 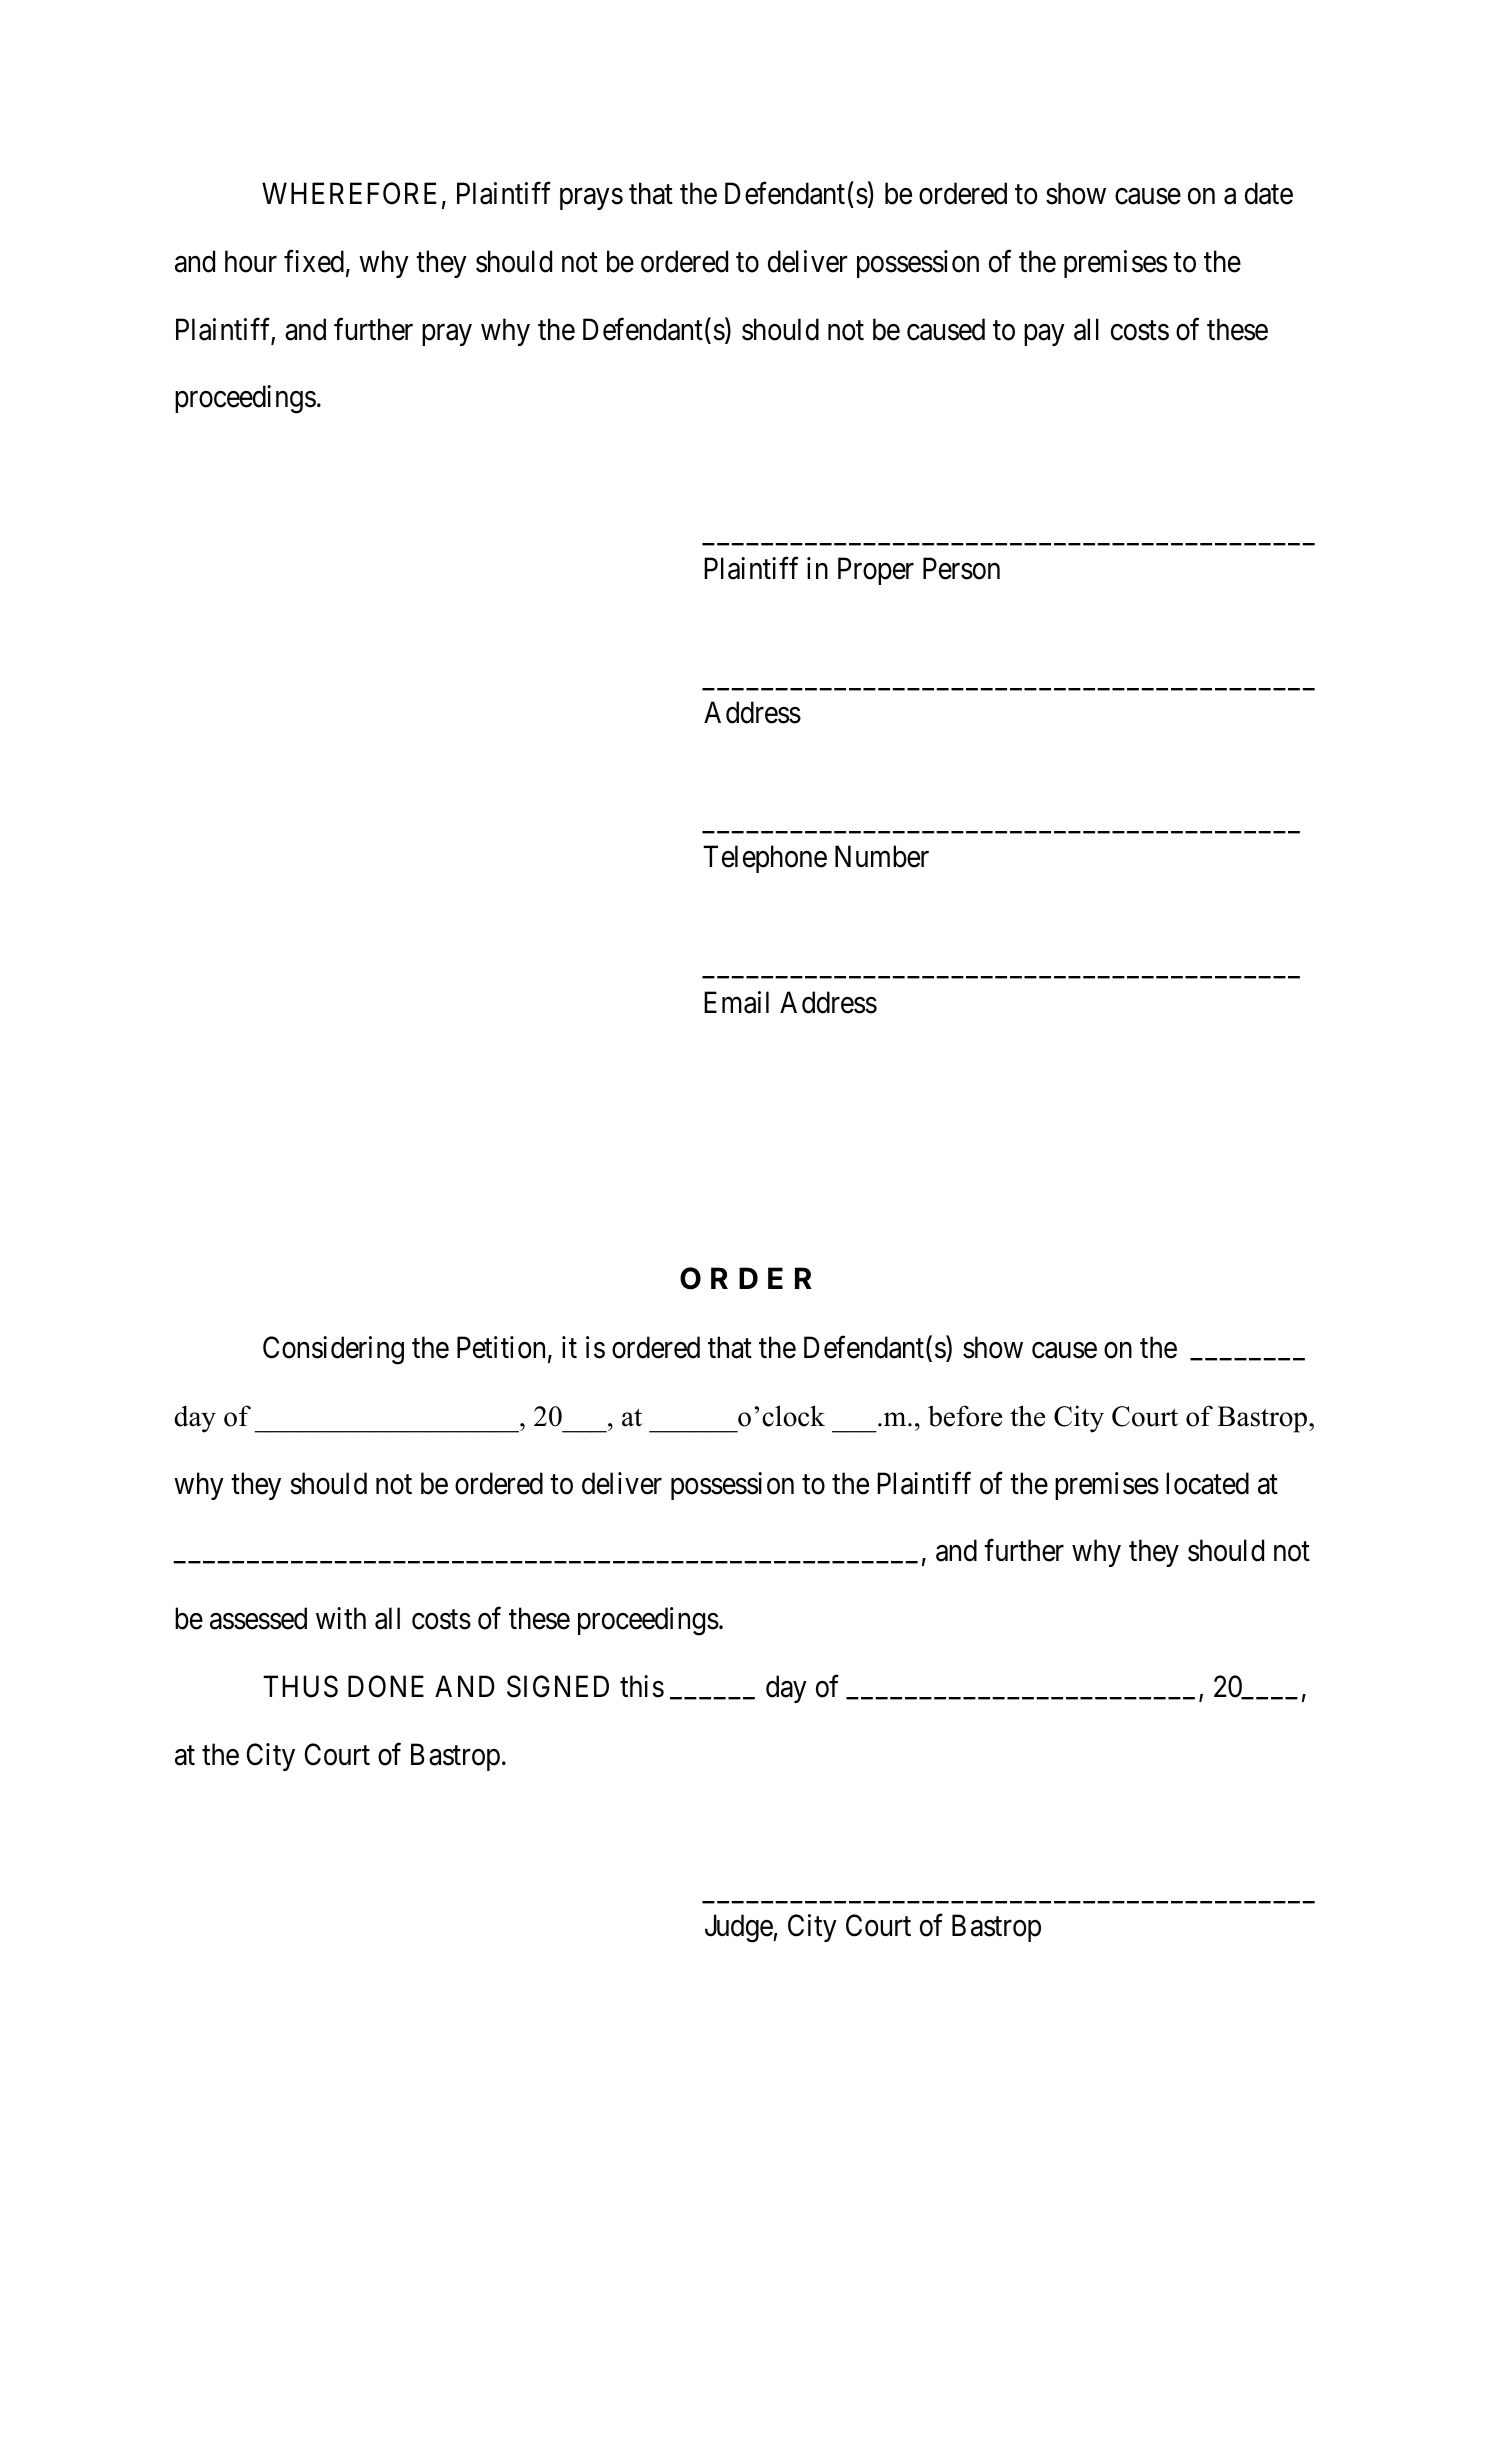 What do you see at coordinates (349, 193) in the screenshot?
I see `WHEREFORE` at bounding box center [349, 193].
